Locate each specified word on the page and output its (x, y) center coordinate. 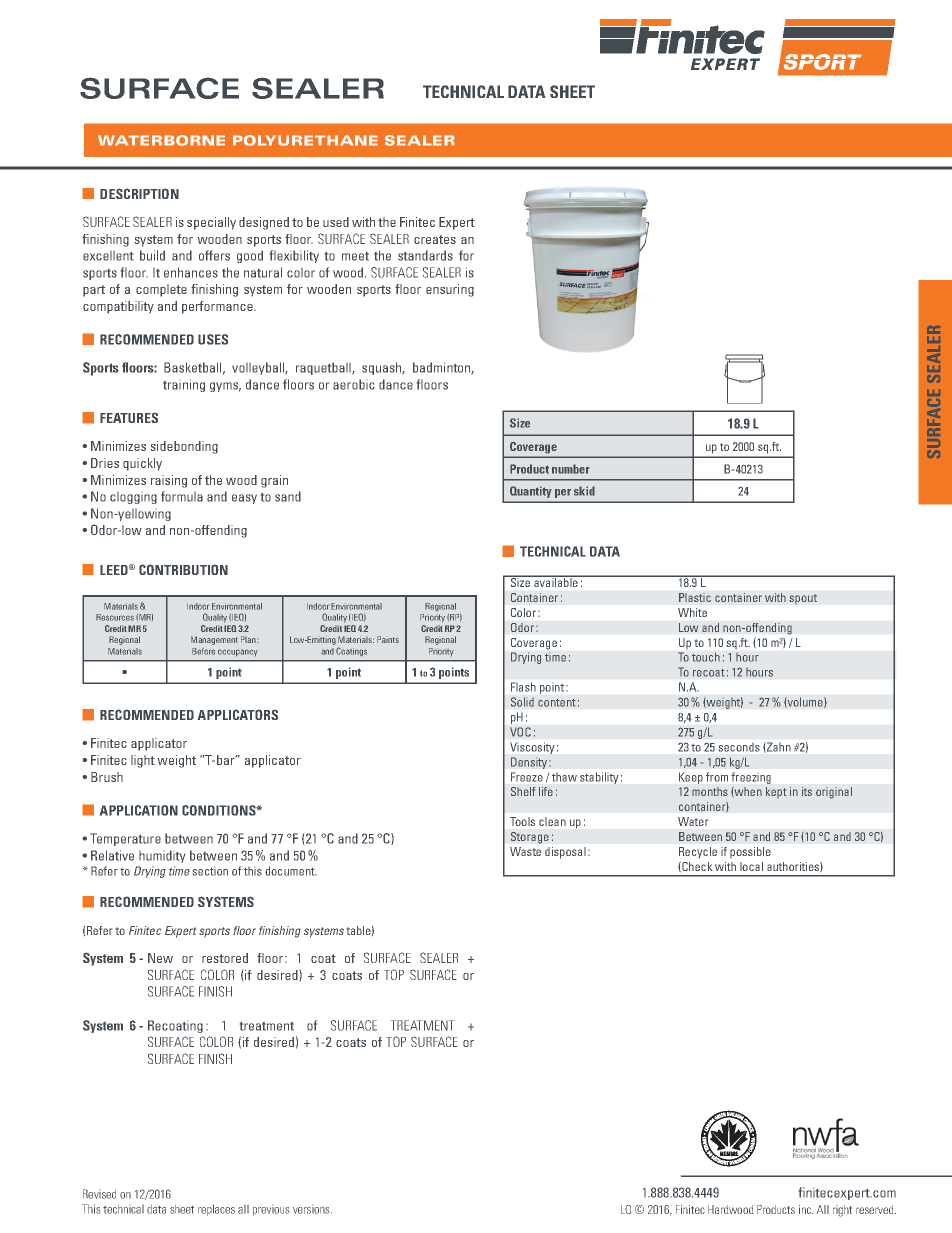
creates (435, 239)
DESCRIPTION (139, 193)
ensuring (450, 290)
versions (312, 1210)
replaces (216, 1210)
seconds (739, 747)
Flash (523, 687)
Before (203, 651)
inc (806, 1209)
